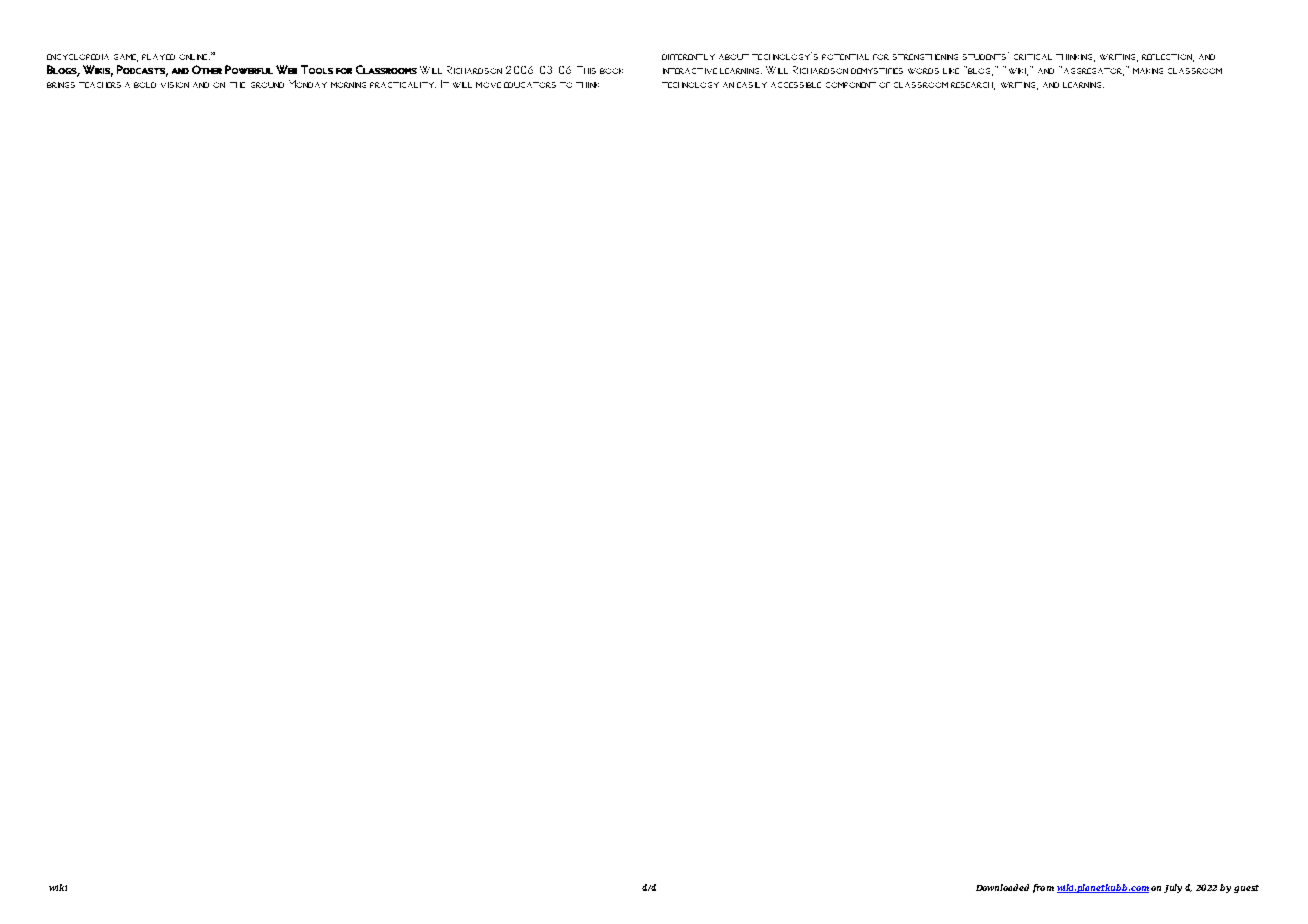 The width and height of the image is (1308, 924). I want to click on vision, so click(175, 85).
